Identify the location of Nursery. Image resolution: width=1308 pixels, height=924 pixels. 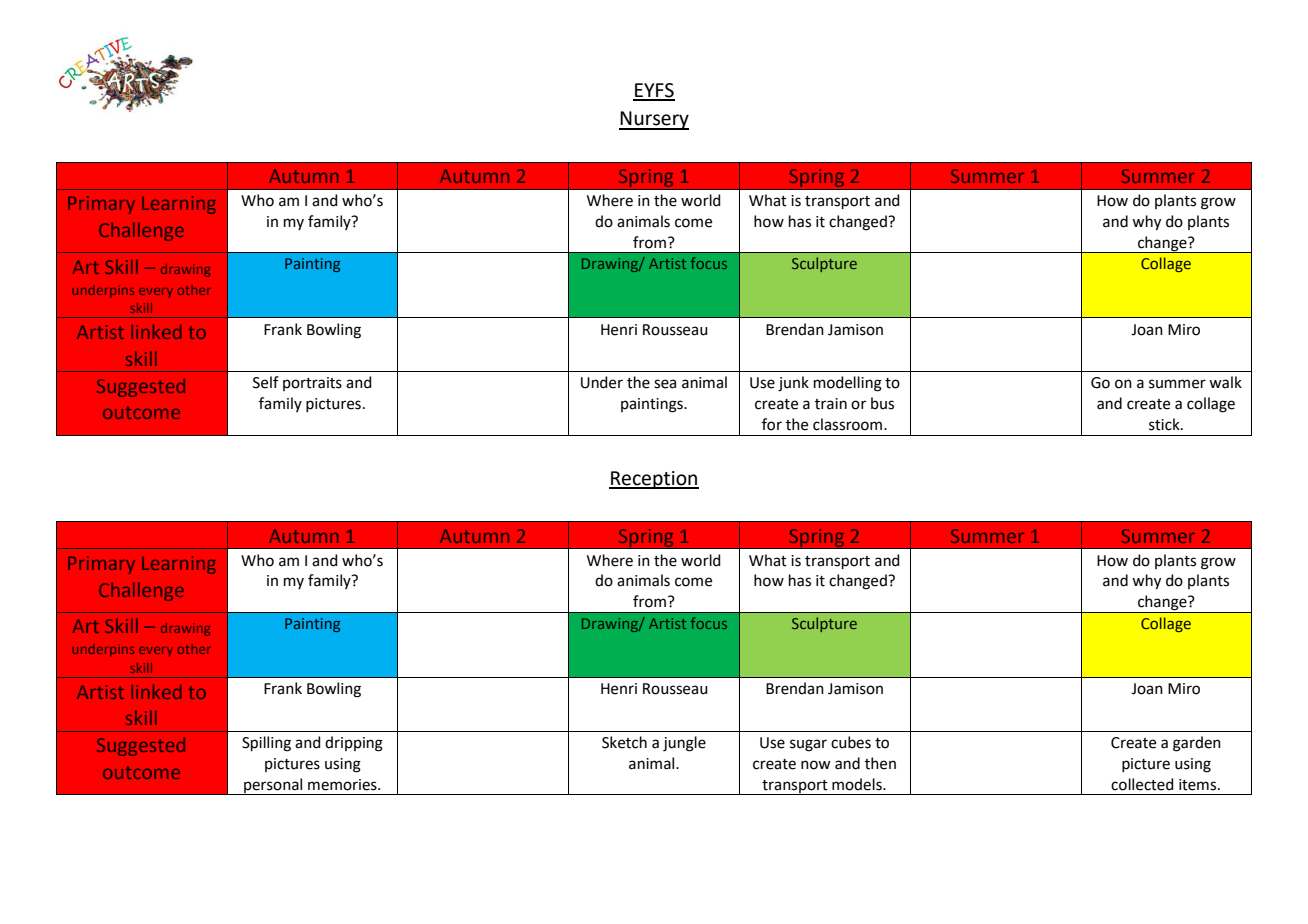
(654, 120).
